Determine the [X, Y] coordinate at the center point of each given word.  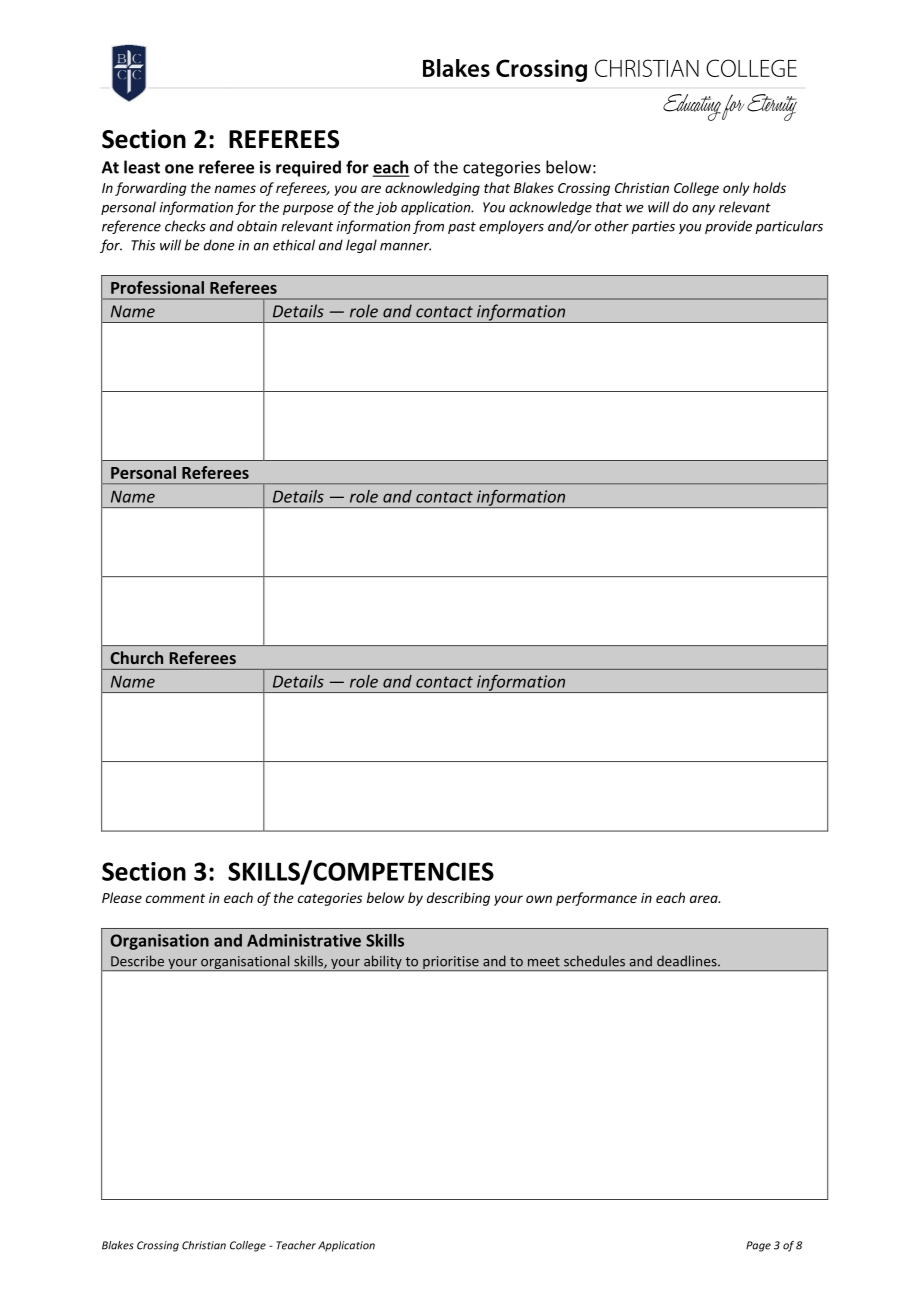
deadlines [688, 961]
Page [758, 1246]
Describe [137, 961]
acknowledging [432, 189]
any [703, 210]
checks [185, 226]
